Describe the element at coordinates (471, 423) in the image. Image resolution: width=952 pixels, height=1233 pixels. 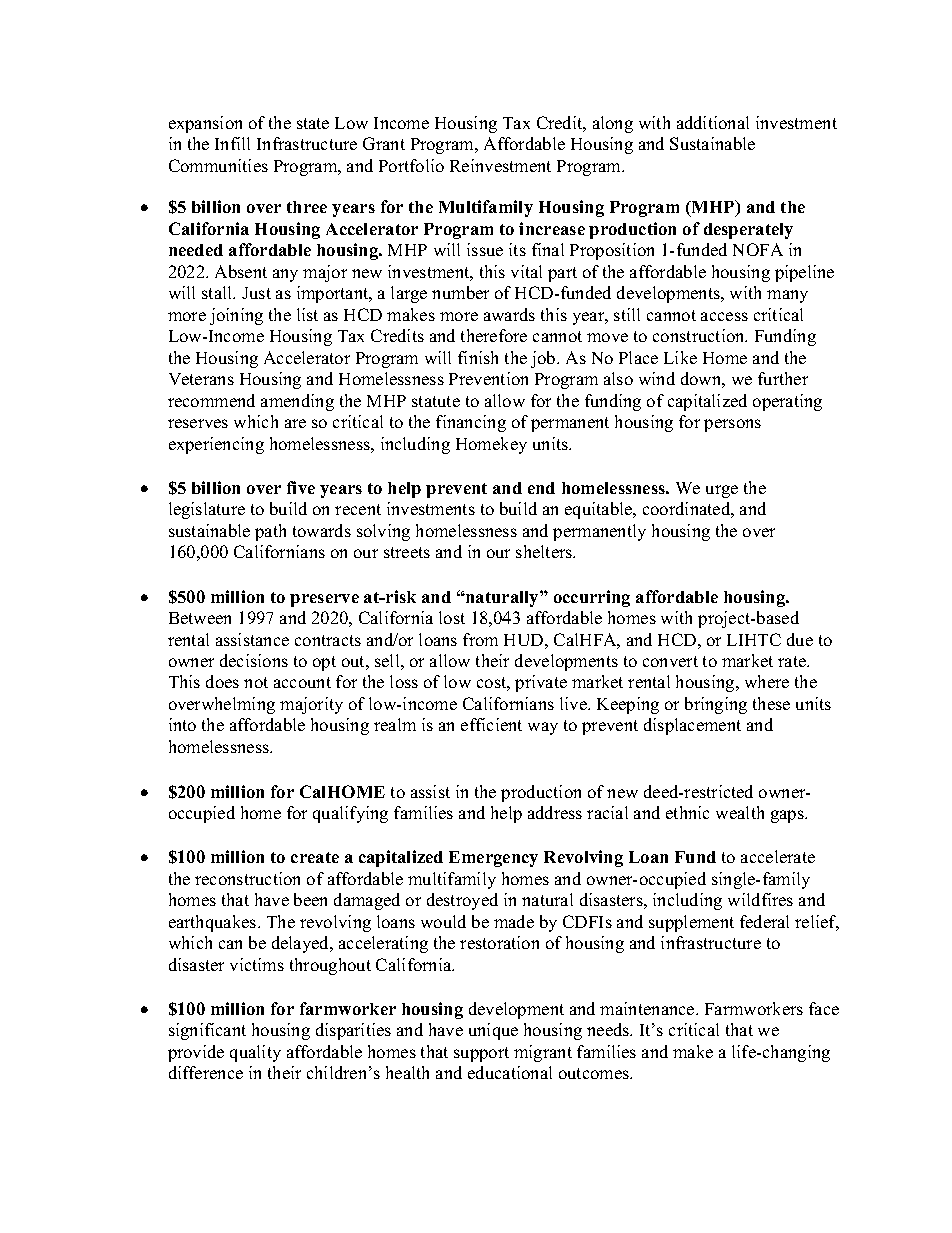
I see `financing` at that location.
